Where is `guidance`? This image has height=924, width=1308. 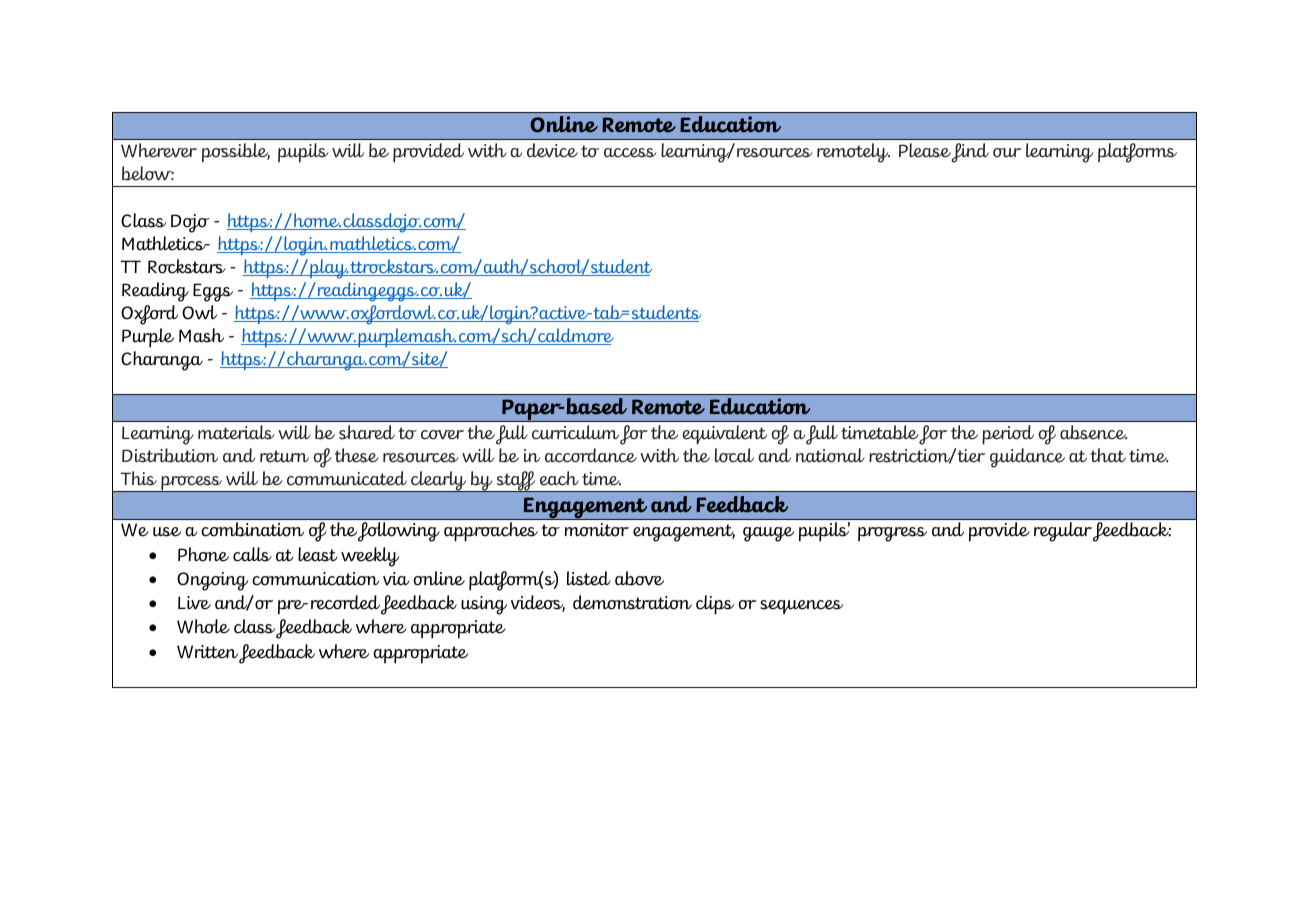 guidance is located at coordinates (1027, 458).
